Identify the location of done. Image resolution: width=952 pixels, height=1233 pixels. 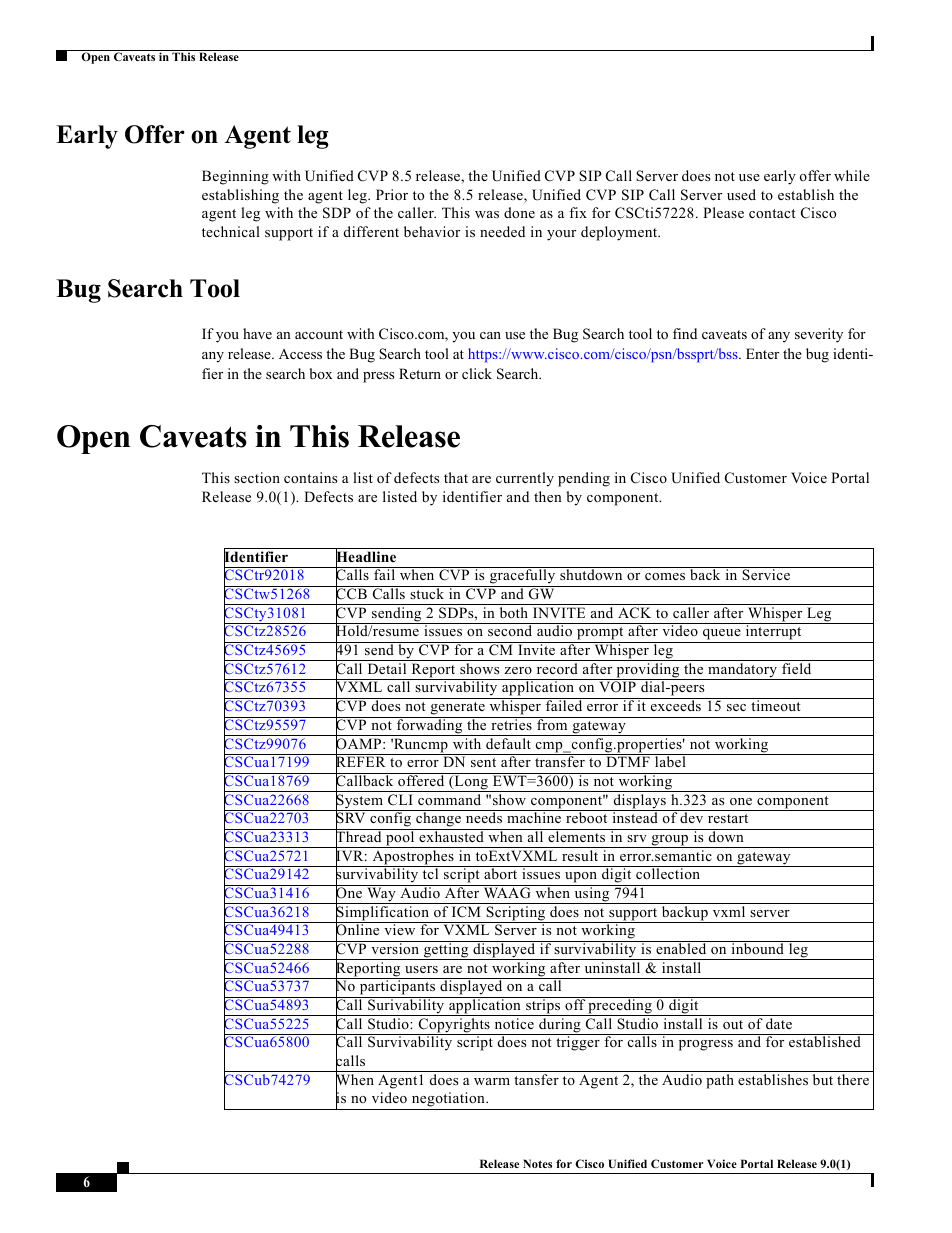
(519, 212).
